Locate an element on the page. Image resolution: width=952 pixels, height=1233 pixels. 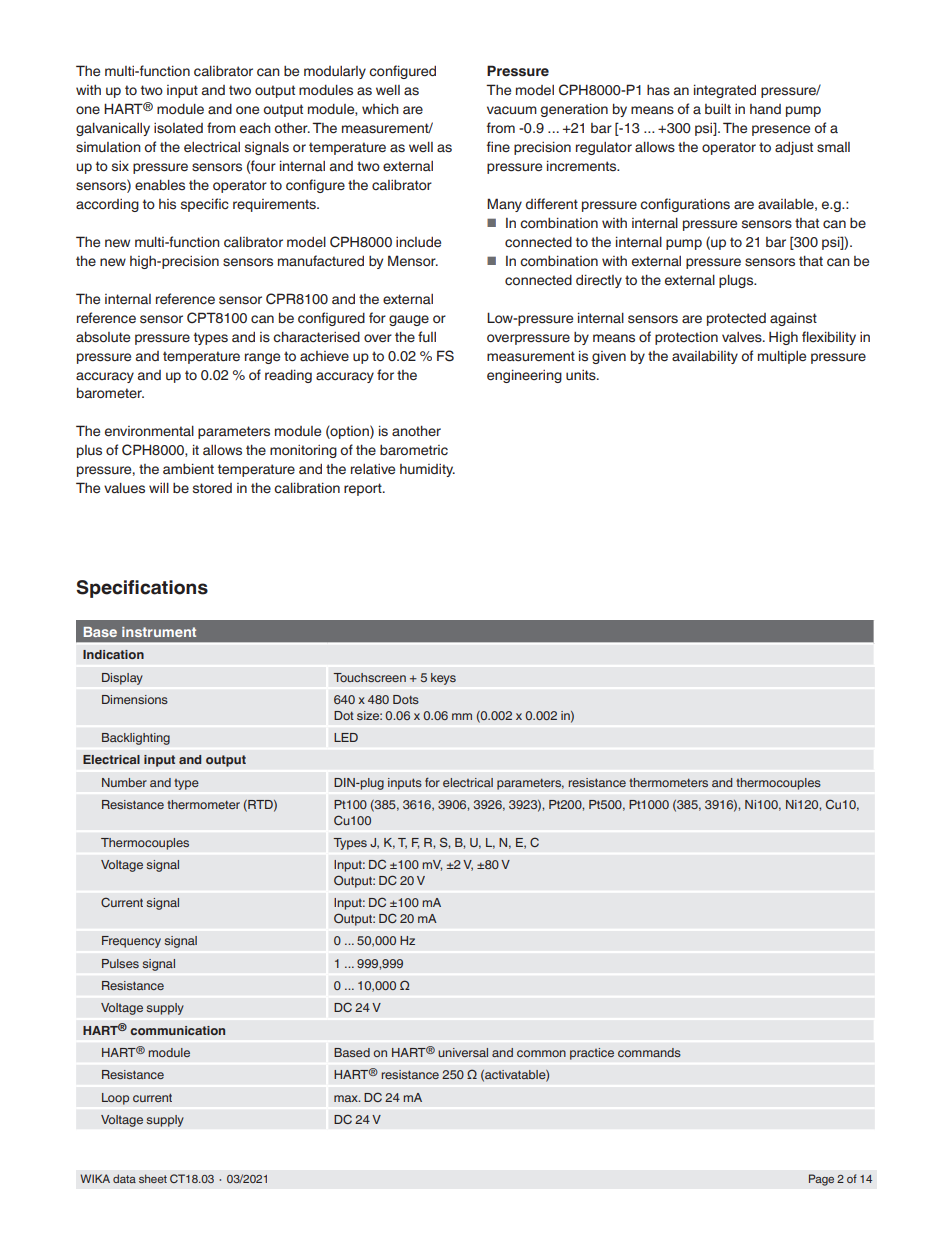
fine is located at coordinates (498, 146).
